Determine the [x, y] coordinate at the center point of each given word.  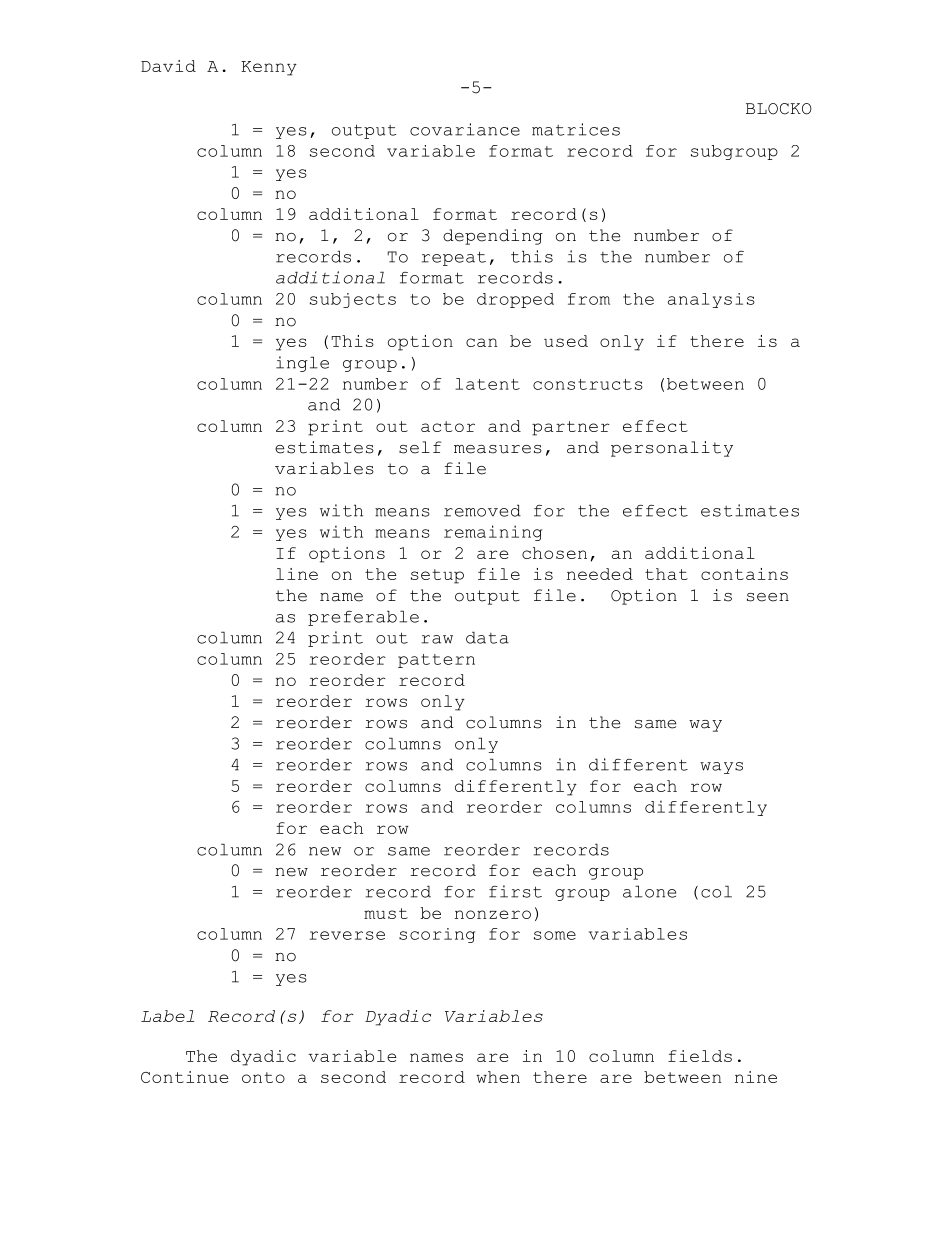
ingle [302, 364]
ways [721, 768]
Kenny [269, 68]
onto [263, 1077]
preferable [363, 618]
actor [448, 426]
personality [672, 449]
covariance [465, 129]
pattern [436, 661]
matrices [576, 129]
